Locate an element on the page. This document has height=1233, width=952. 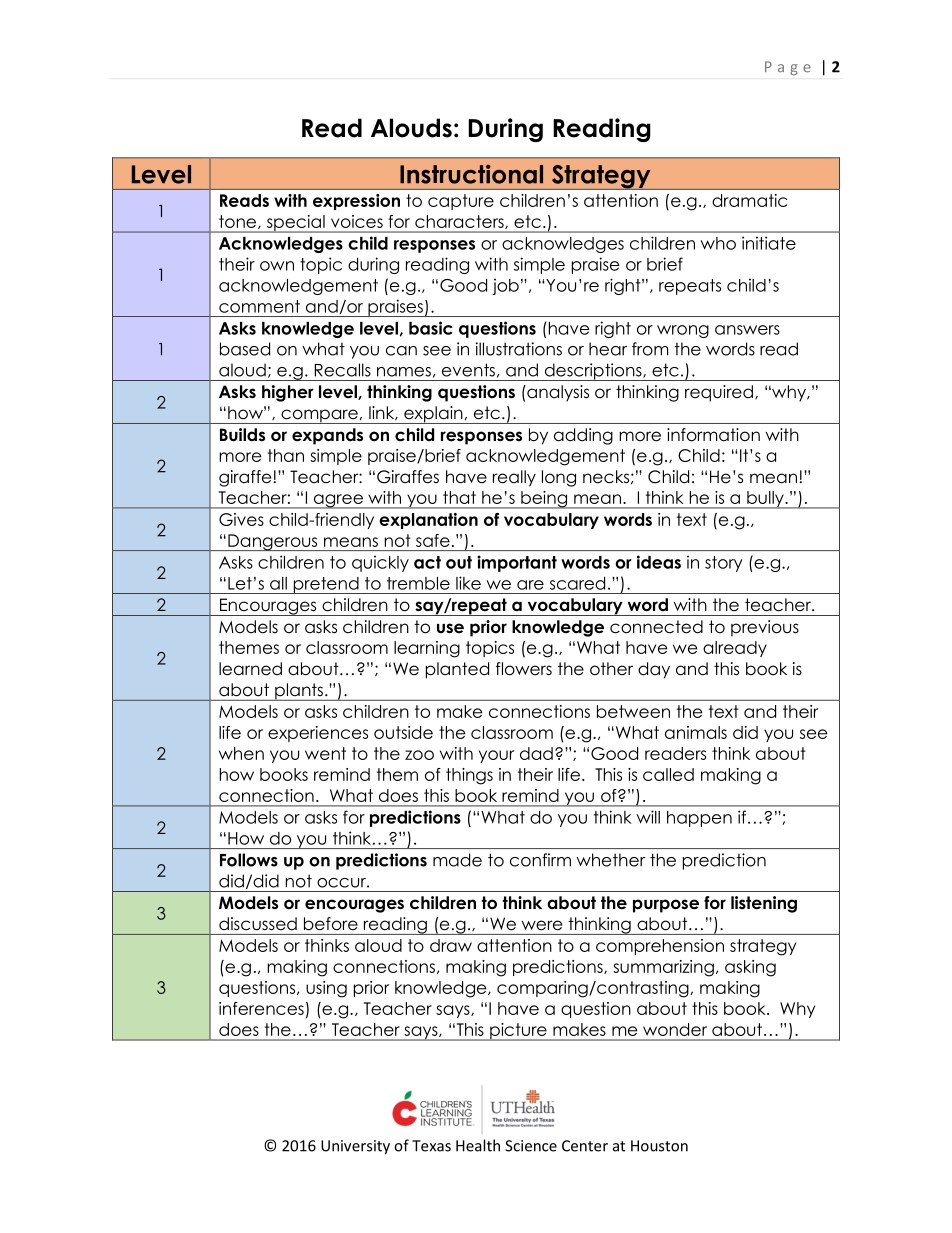
illustrations is located at coordinates (519, 349).
